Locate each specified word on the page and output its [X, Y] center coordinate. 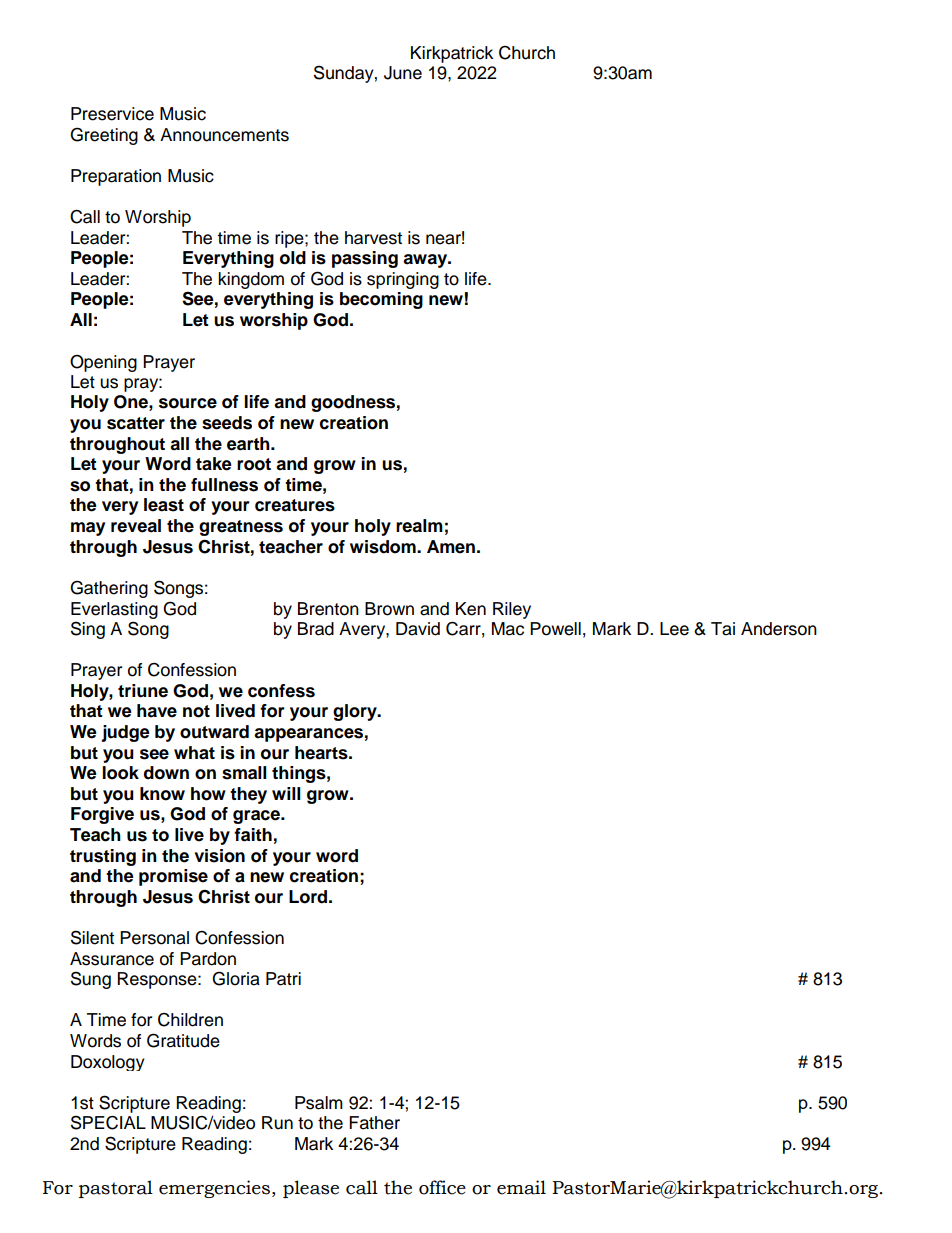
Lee [674, 629]
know [162, 794]
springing [403, 280]
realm [419, 526]
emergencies [214, 1189]
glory [356, 712]
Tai [723, 629]
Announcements [224, 135]
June [403, 73]
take [214, 464]
